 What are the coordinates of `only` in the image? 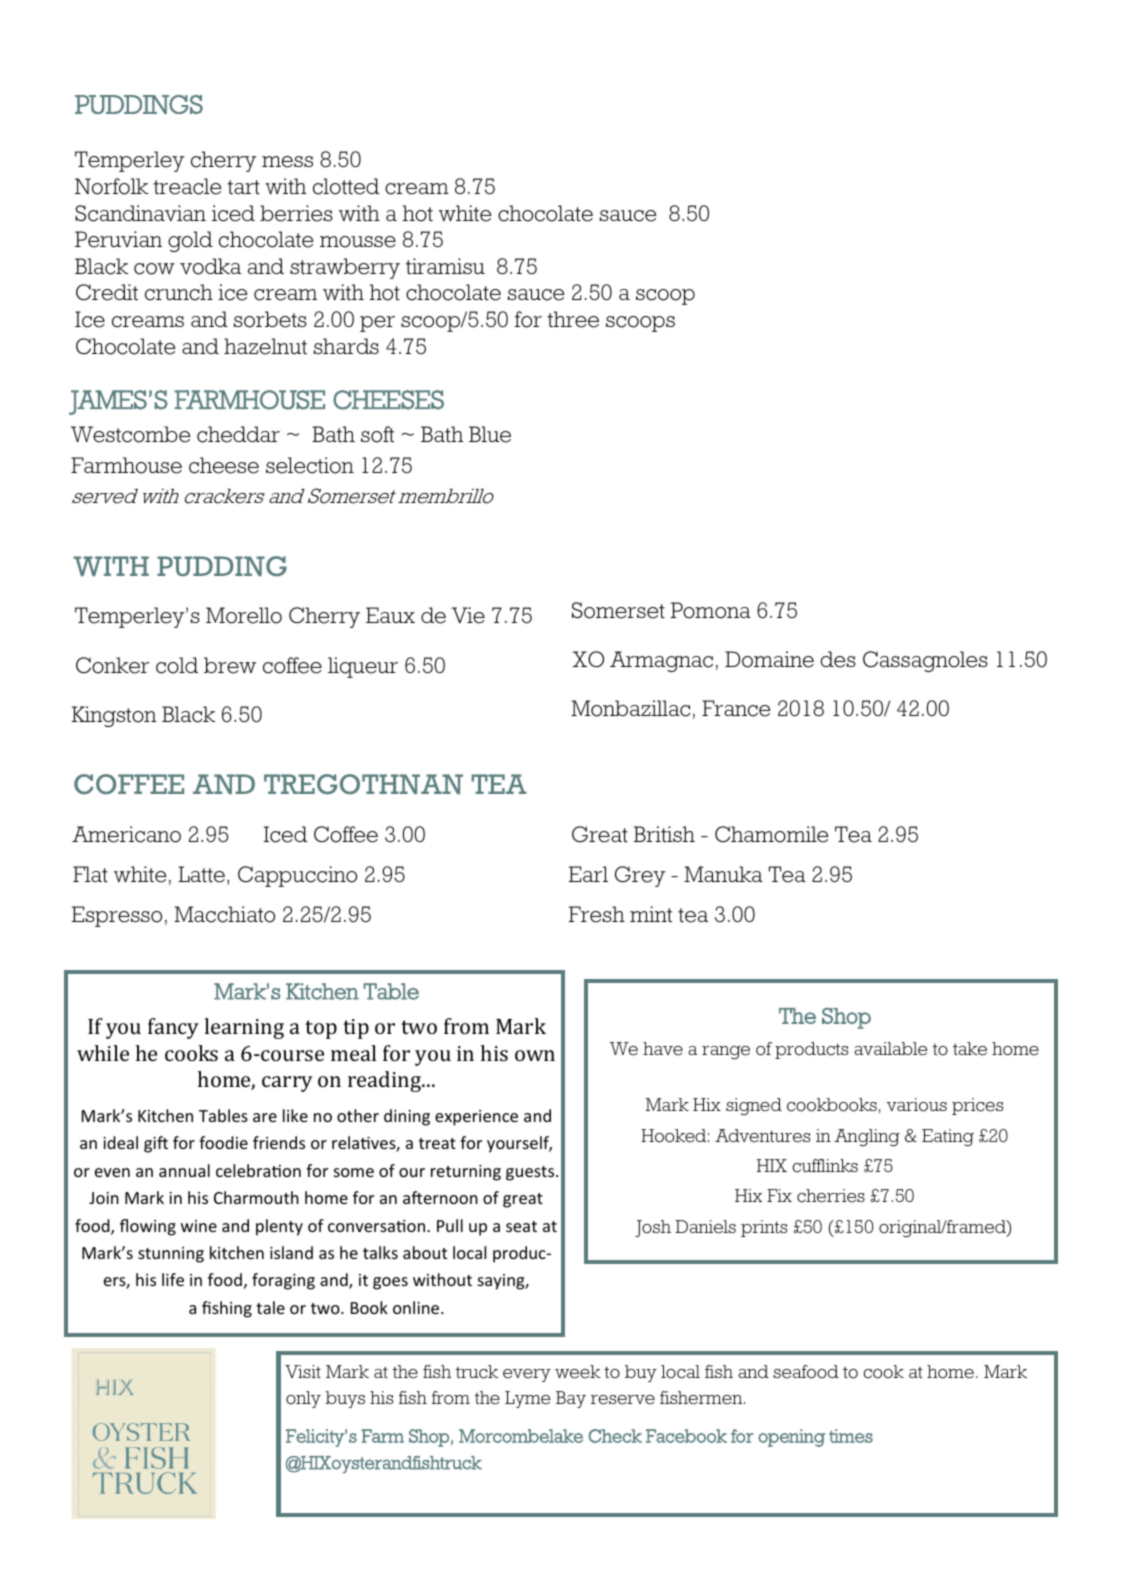 It's located at (303, 1399).
